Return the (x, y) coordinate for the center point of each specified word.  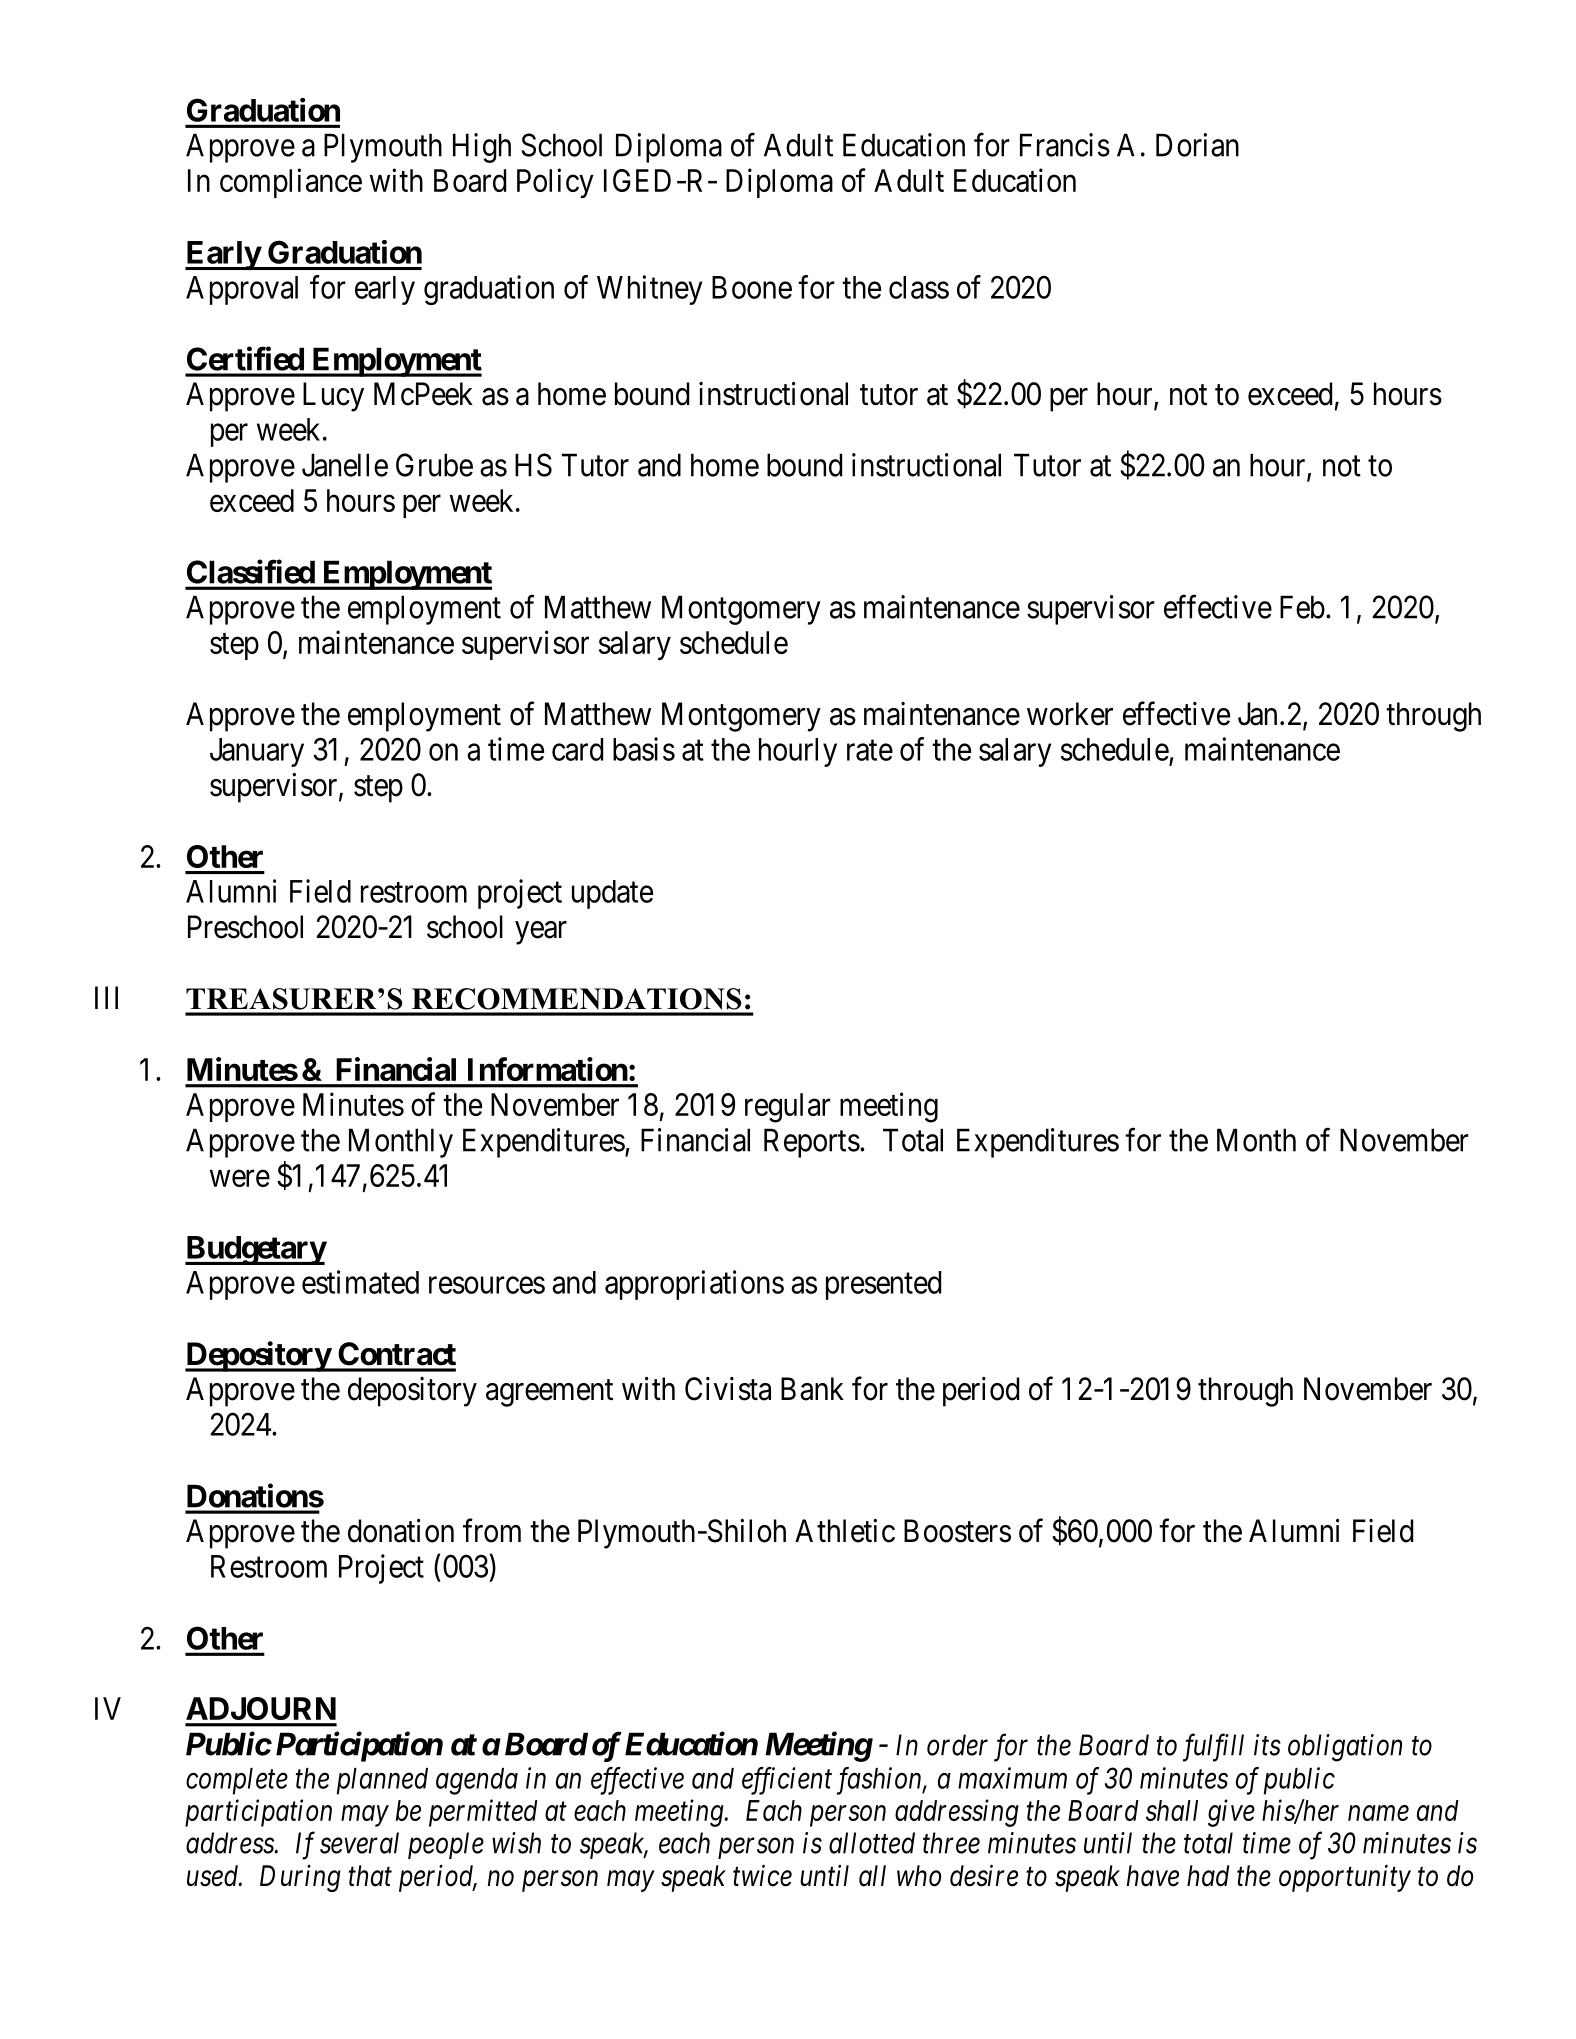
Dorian (1197, 145)
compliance (291, 183)
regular (788, 1108)
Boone (752, 287)
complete (237, 1781)
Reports (812, 1143)
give (1231, 1813)
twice (762, 1876)
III (106, 997)
